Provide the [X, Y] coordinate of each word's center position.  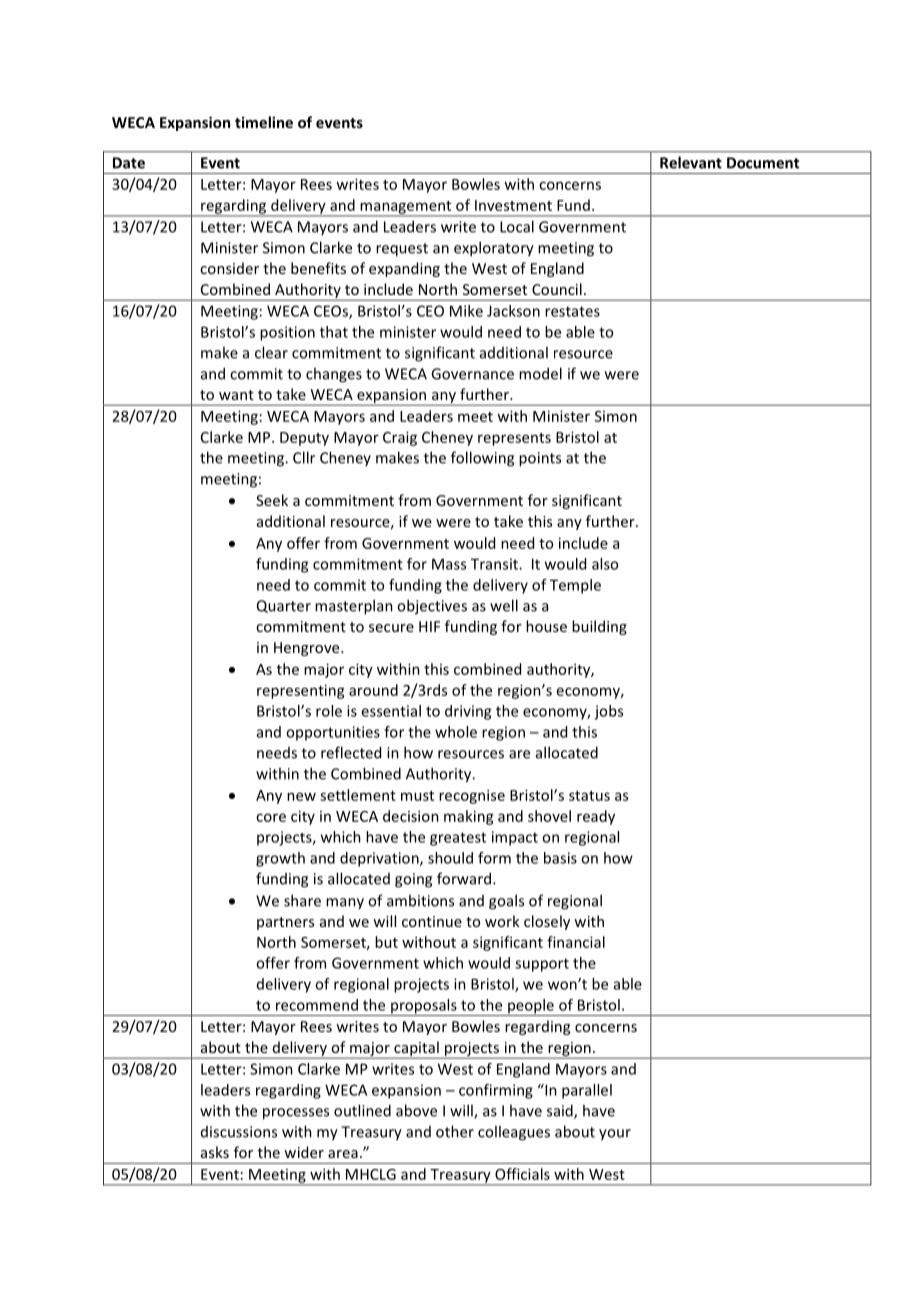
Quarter [284, 606]
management [406, 208]
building [599, 627]
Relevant [691, 162]
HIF [429, 626]
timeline [264, 122]
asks [215, 1152]
